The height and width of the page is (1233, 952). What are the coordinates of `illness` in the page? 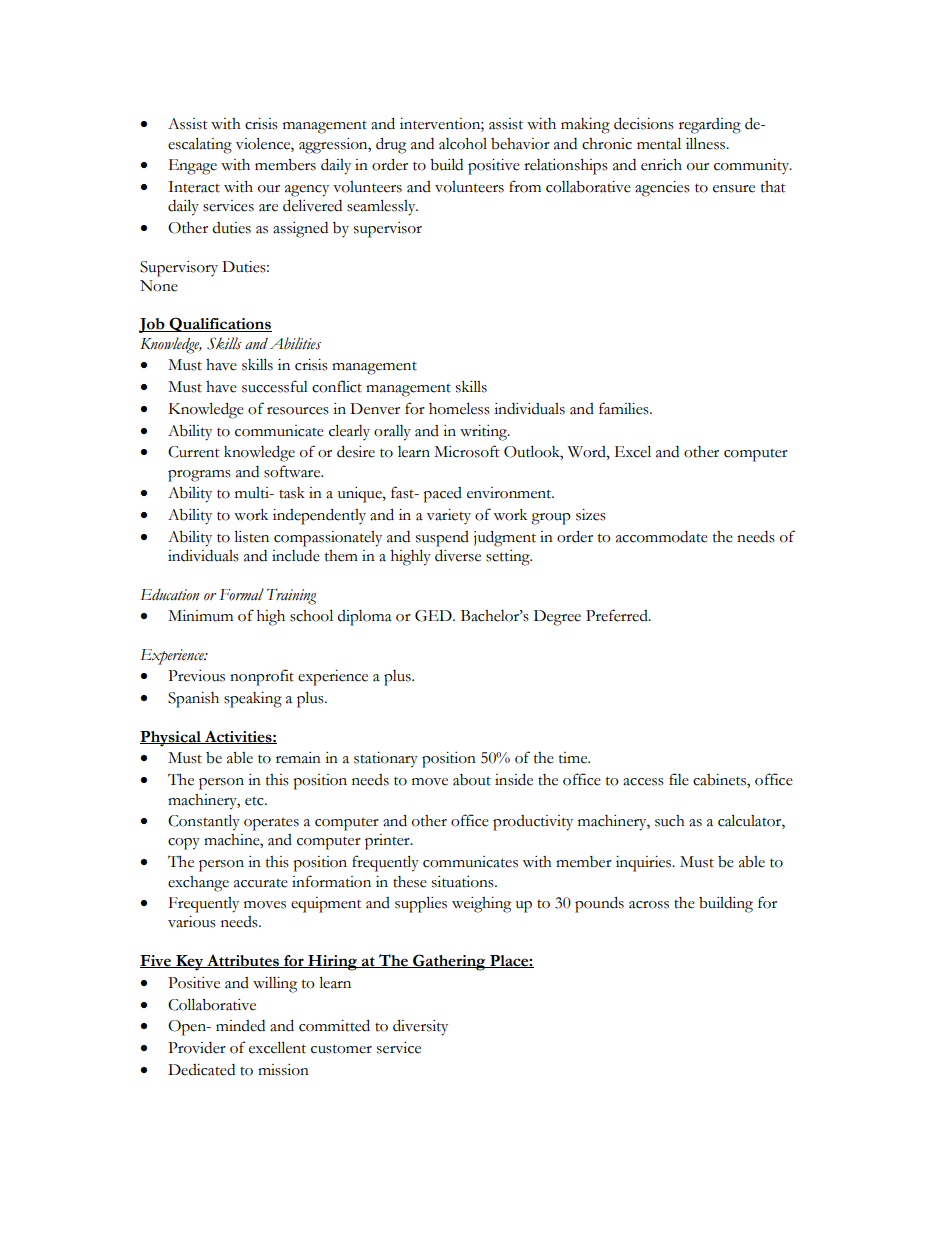 It's located at (707, 143).
